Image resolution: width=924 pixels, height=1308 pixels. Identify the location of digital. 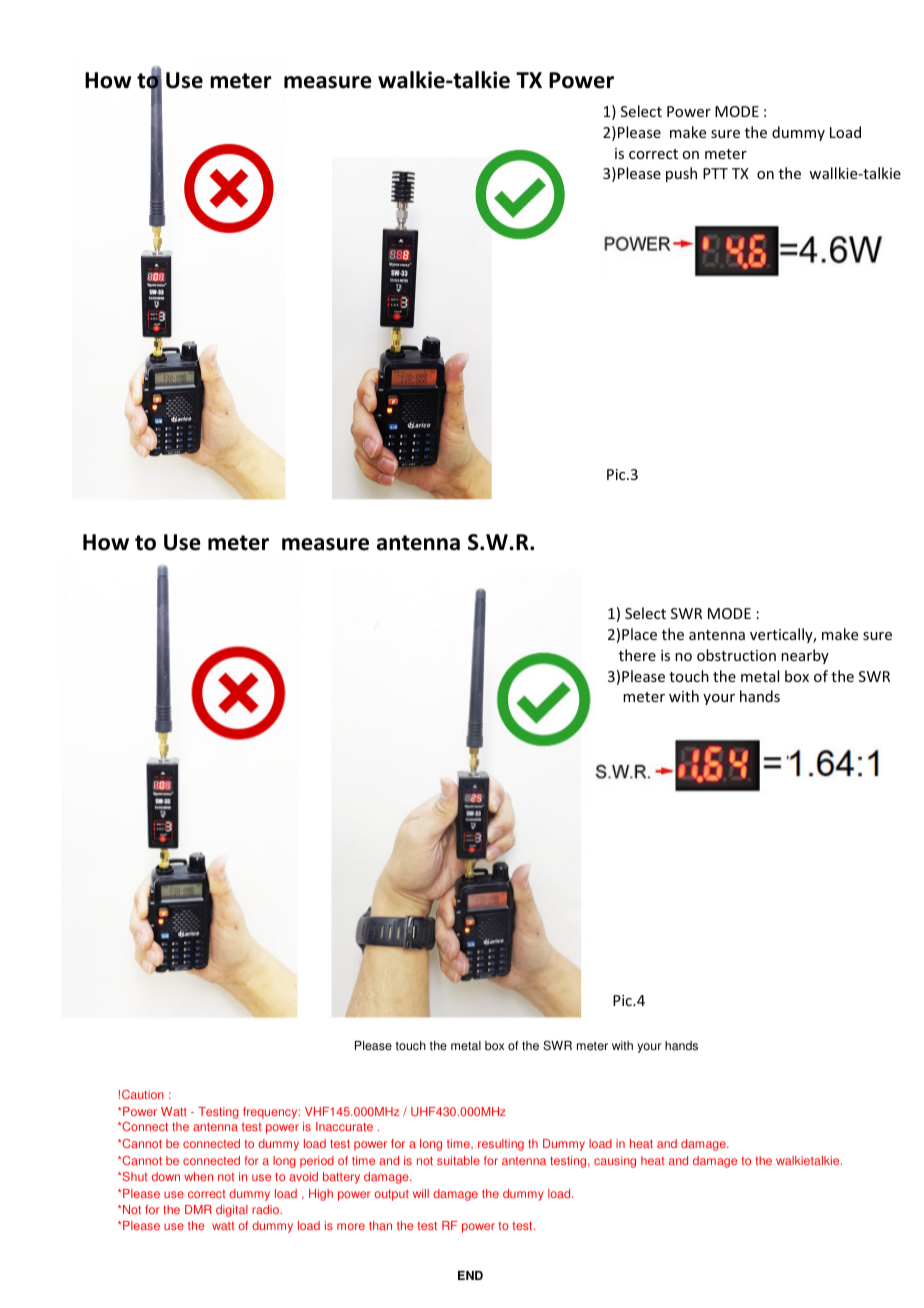
(232, 1211).
